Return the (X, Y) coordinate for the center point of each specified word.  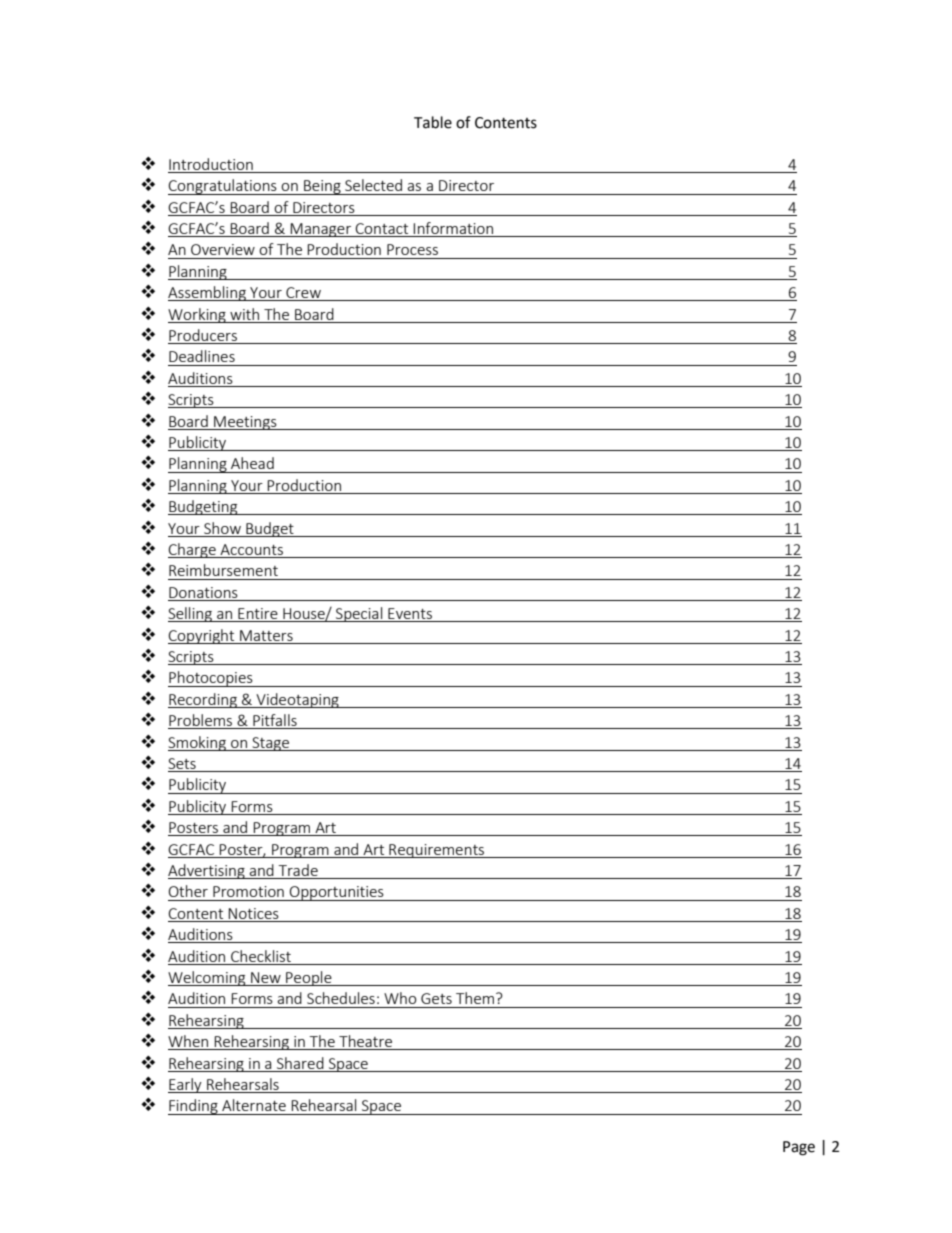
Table (433, 122)
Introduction (211, 164)
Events (410, 615)
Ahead (252, 463)
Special (359, 614)
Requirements (437, 851)
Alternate (254, 1105)
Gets (436, 998)
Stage (271, 744)
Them (476, 998)
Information (453, 229)
